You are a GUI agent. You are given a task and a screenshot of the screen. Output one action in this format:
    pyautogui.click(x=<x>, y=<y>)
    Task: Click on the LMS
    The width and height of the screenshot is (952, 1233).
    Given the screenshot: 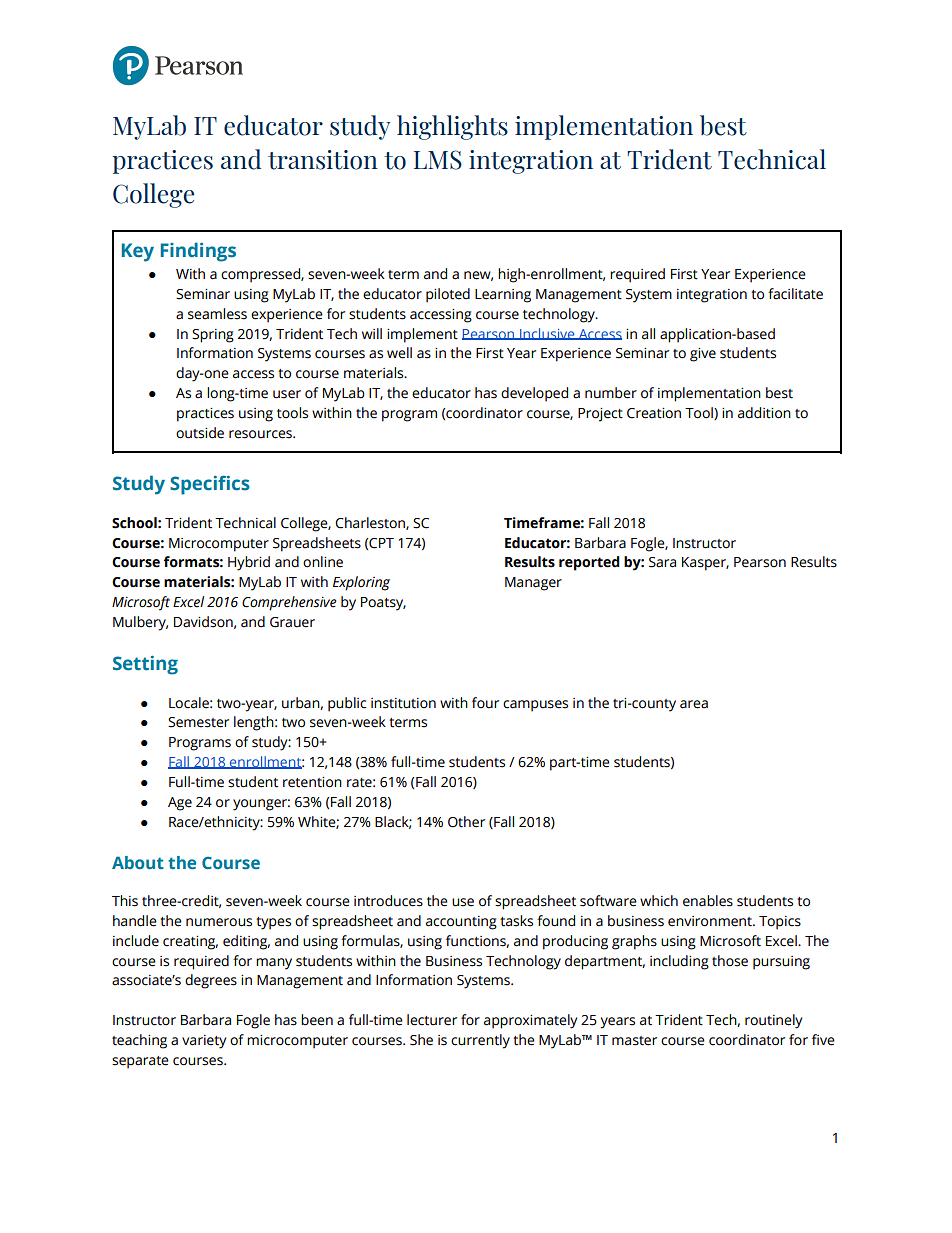 What is the action you would take?
    pyautogui.click(x=438, y=160)
